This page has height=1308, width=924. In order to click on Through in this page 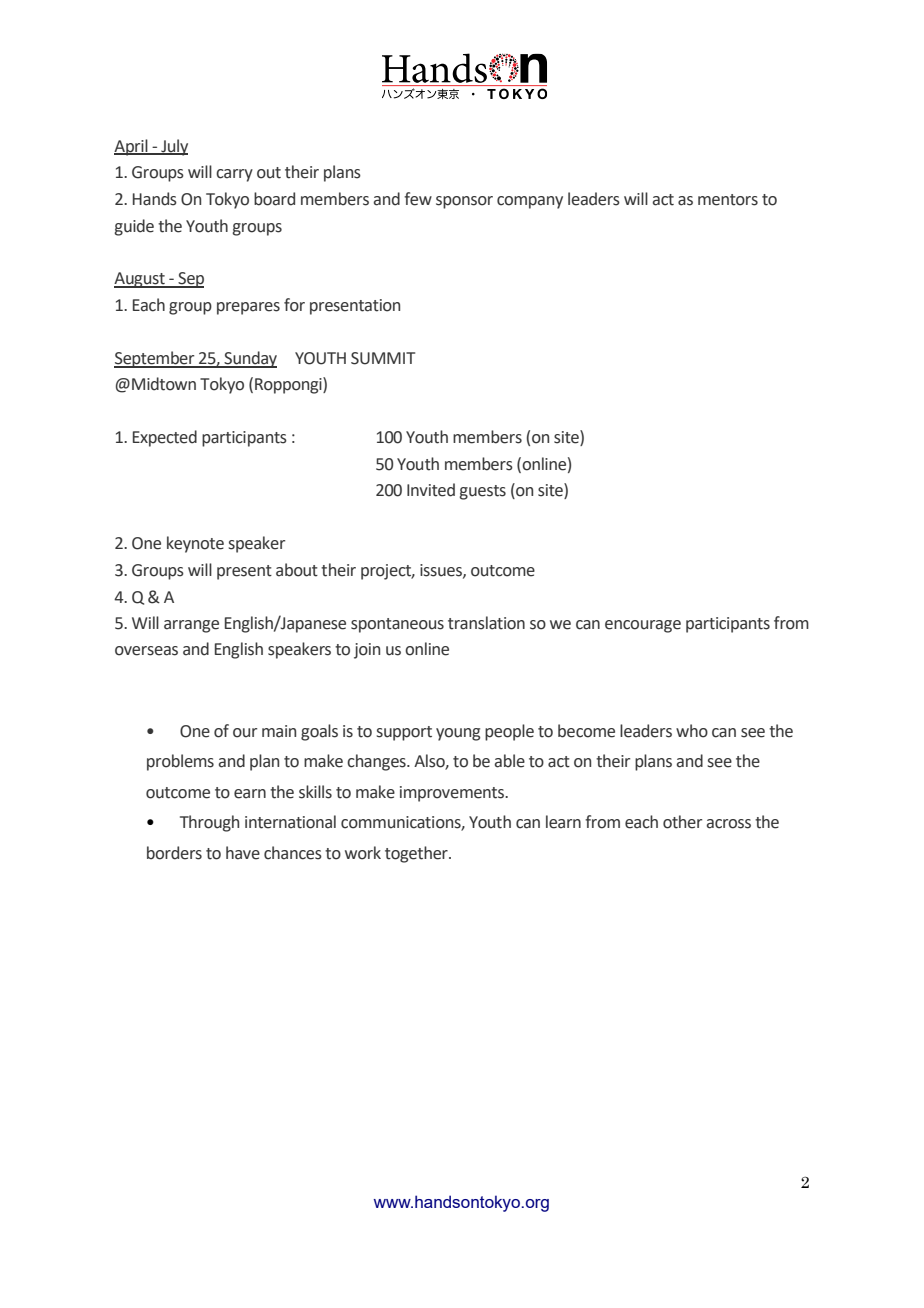, I will do `click(209, 823)`.
